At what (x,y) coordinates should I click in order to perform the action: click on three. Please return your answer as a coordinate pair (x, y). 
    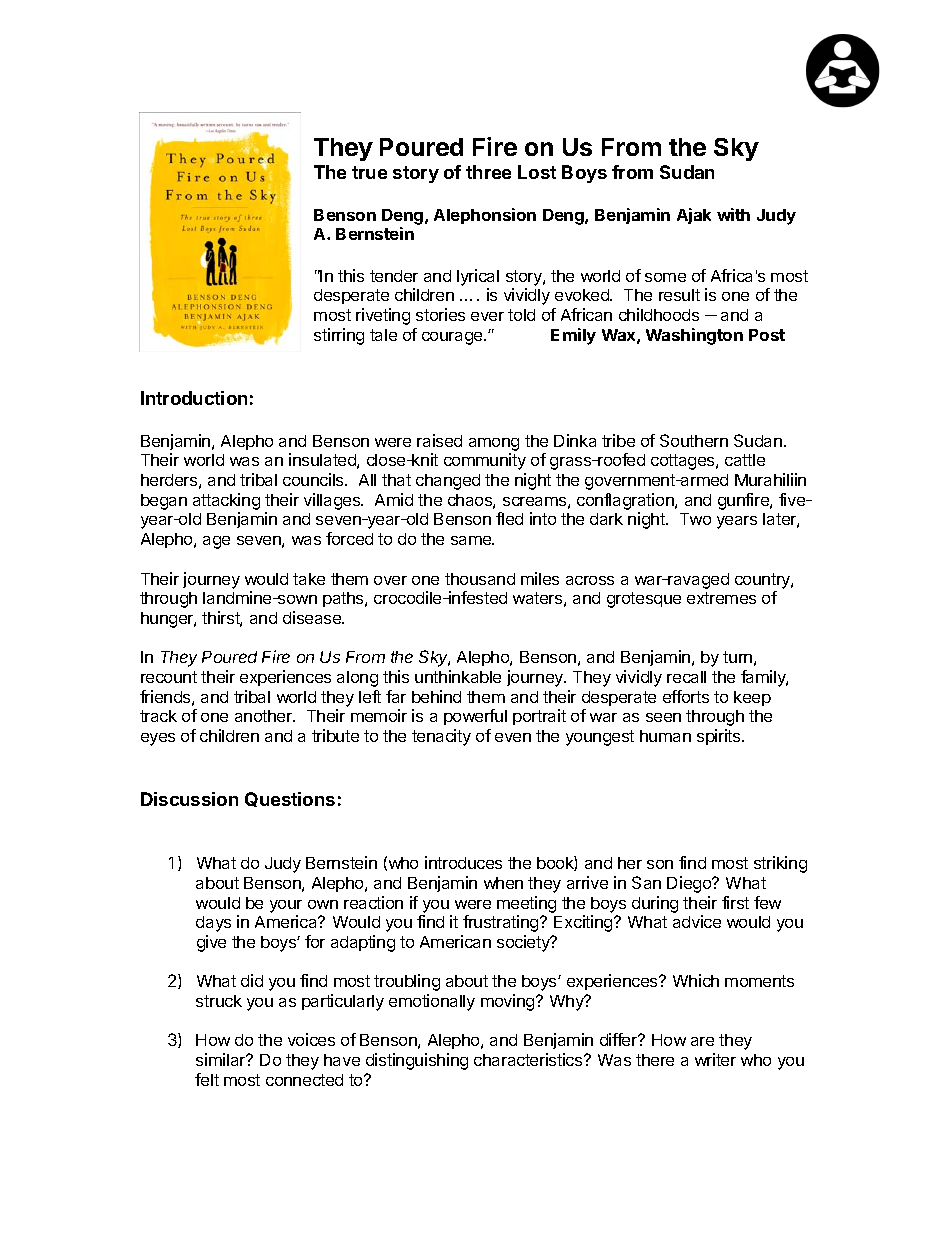
    Looking at the image, I should click on (488, 172).
